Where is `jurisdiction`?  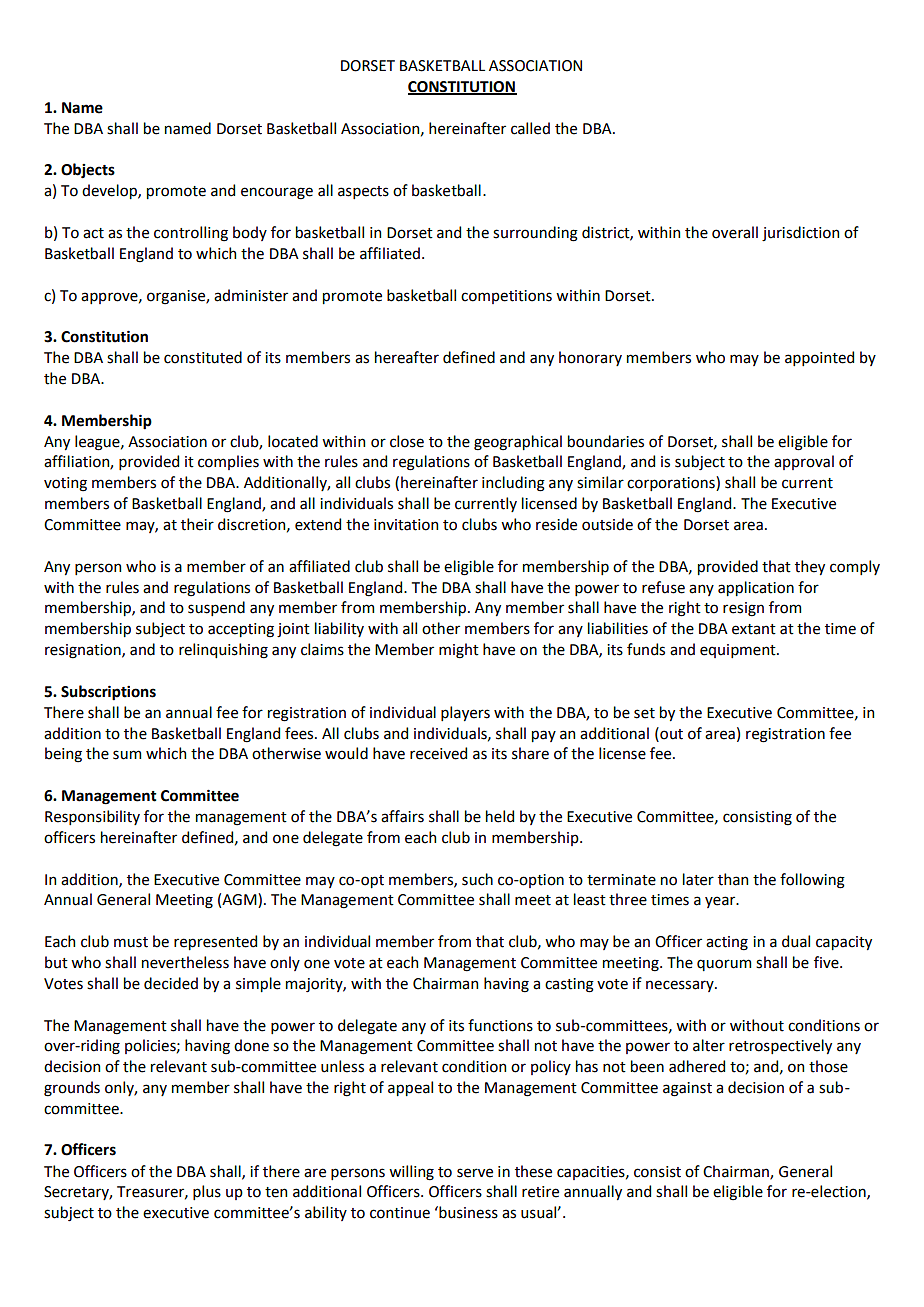
jurisdiction is located at coordinates (800, 234).
